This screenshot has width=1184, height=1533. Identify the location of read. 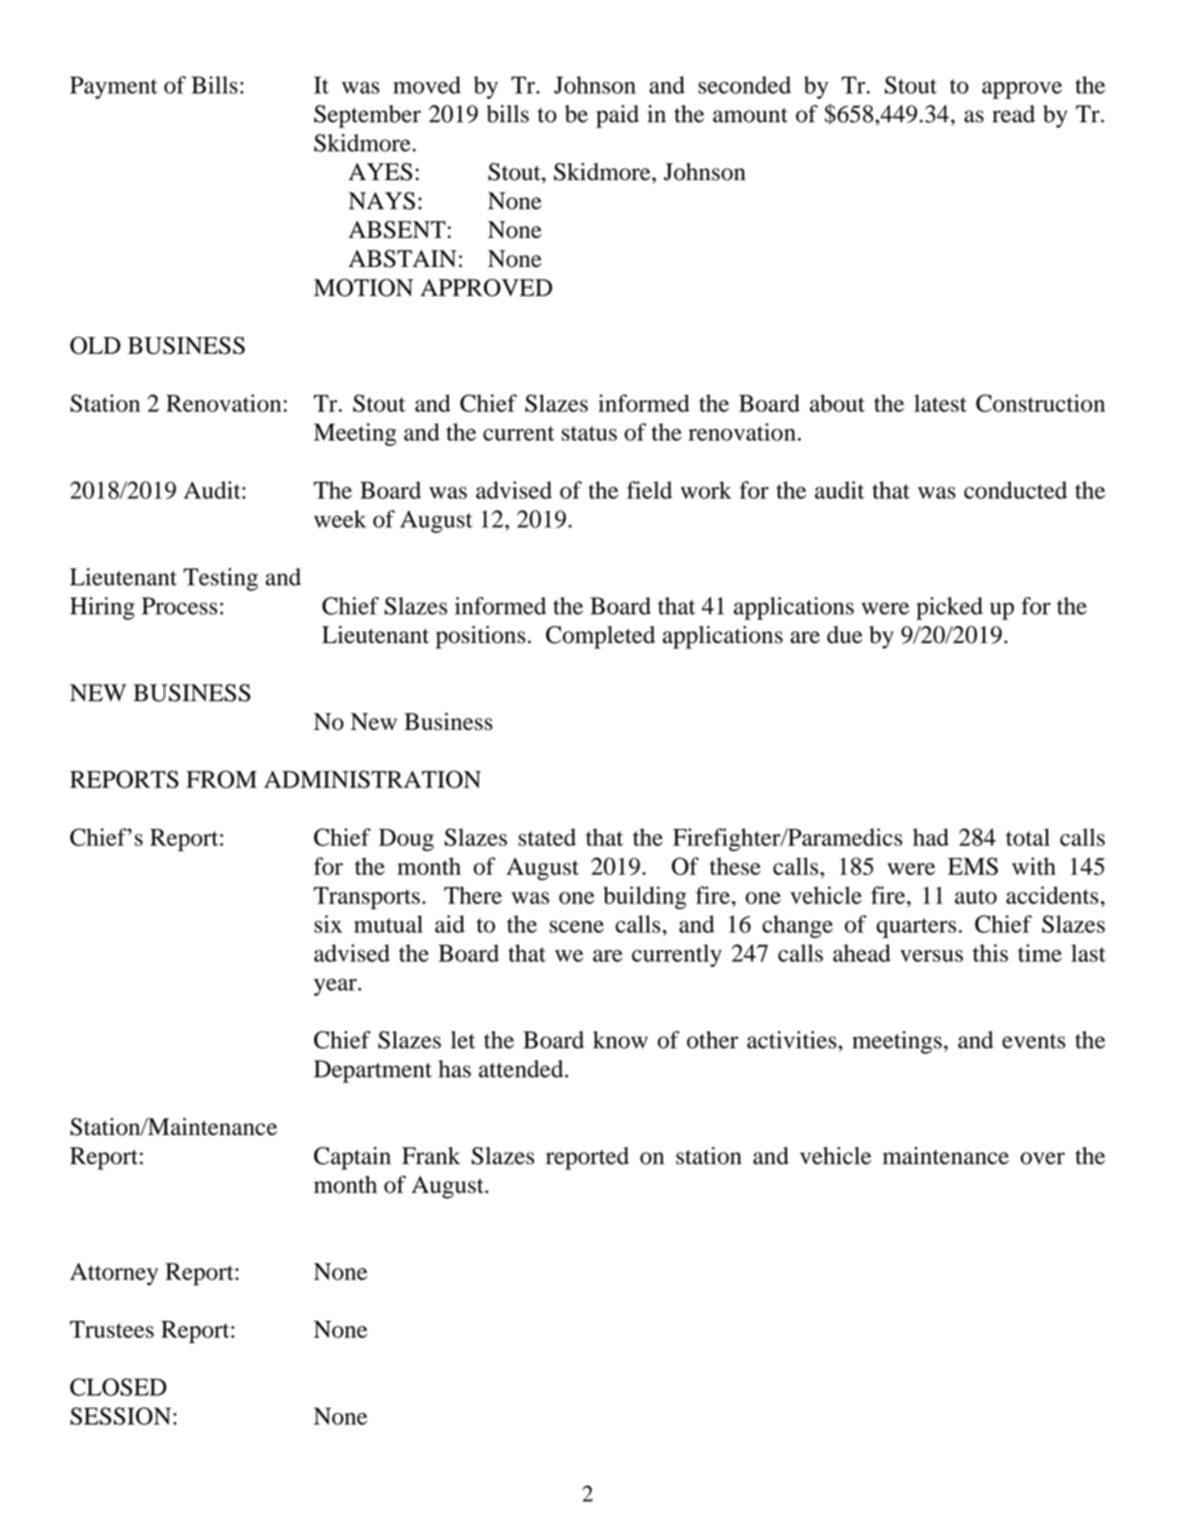
(1013, 114).
